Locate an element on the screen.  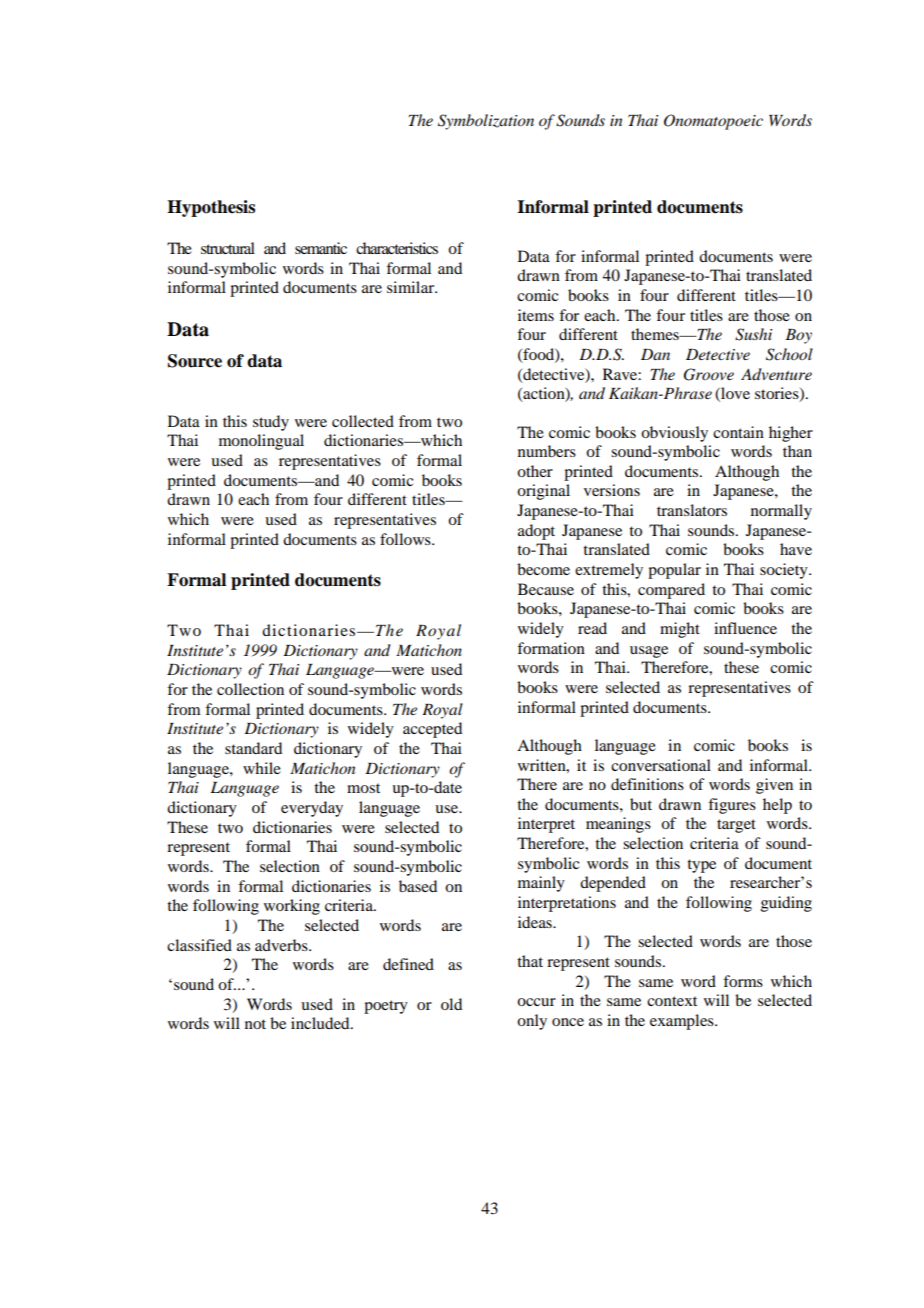
not is located at coordinates (255, 1024).
